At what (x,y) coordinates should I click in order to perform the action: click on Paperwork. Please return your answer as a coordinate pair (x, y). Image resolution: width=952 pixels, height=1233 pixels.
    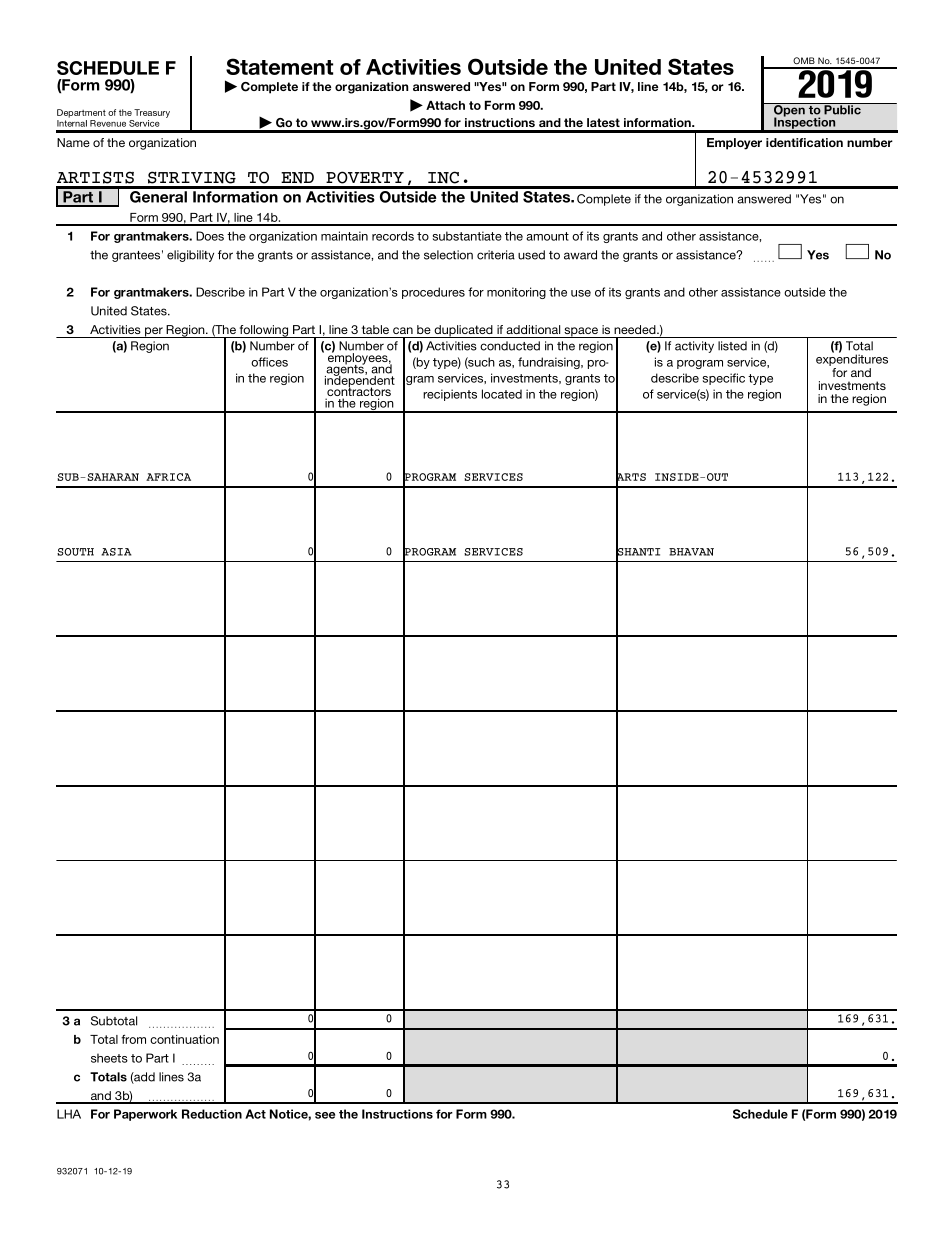
    Looking at the image, I should click on (145, 1115).
